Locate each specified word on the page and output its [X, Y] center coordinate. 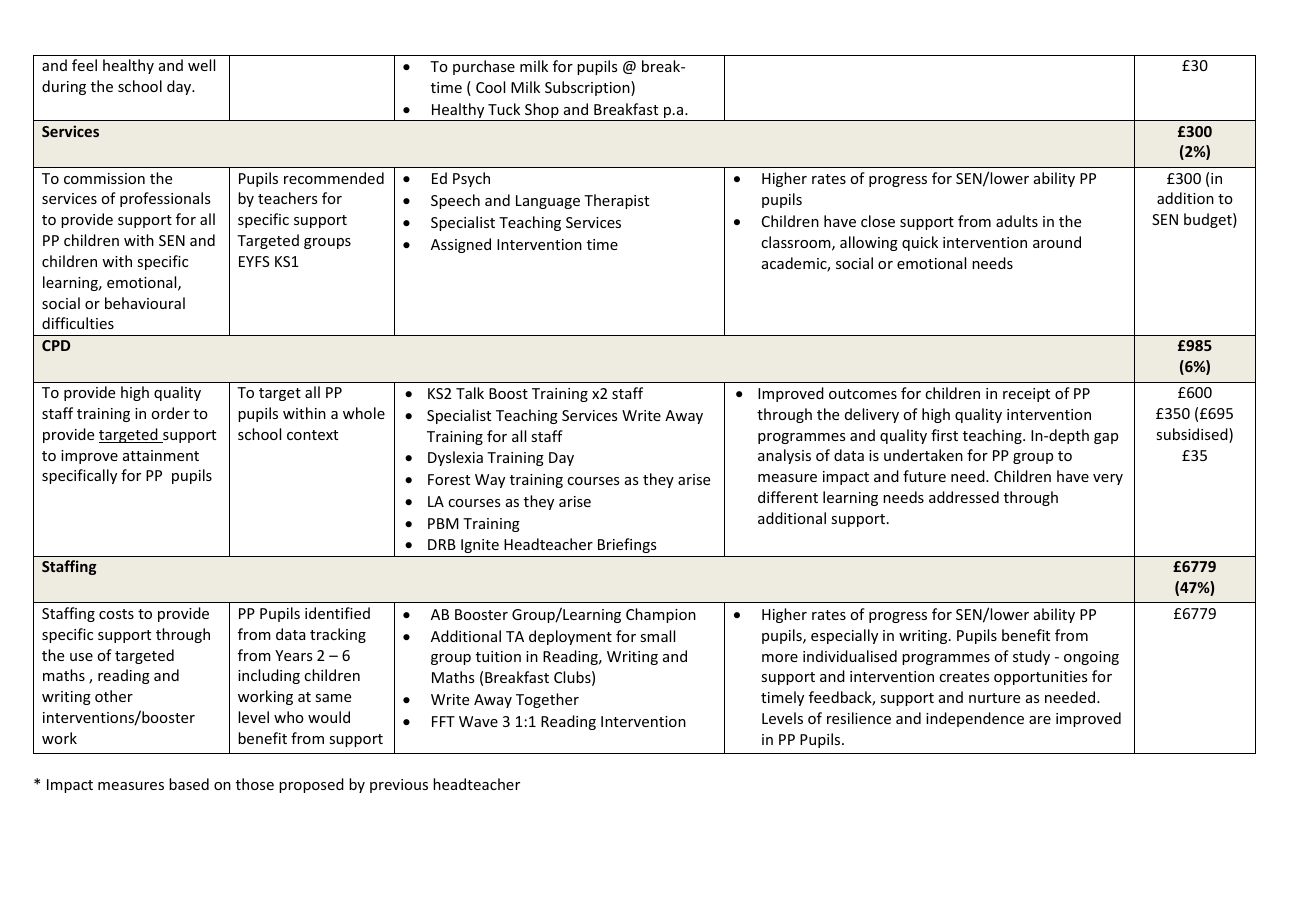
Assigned [461, 245]
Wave [478, 721]
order [170, 413]
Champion [661, 615]
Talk [470, 393]
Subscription [588, 88]
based [189, 784]
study [1031, 657]
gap [1106, 438]
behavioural [145, 303]
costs [116, 614]
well [201, 65]
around [1057, 242]
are [1040, 720]
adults [1017, 221]
